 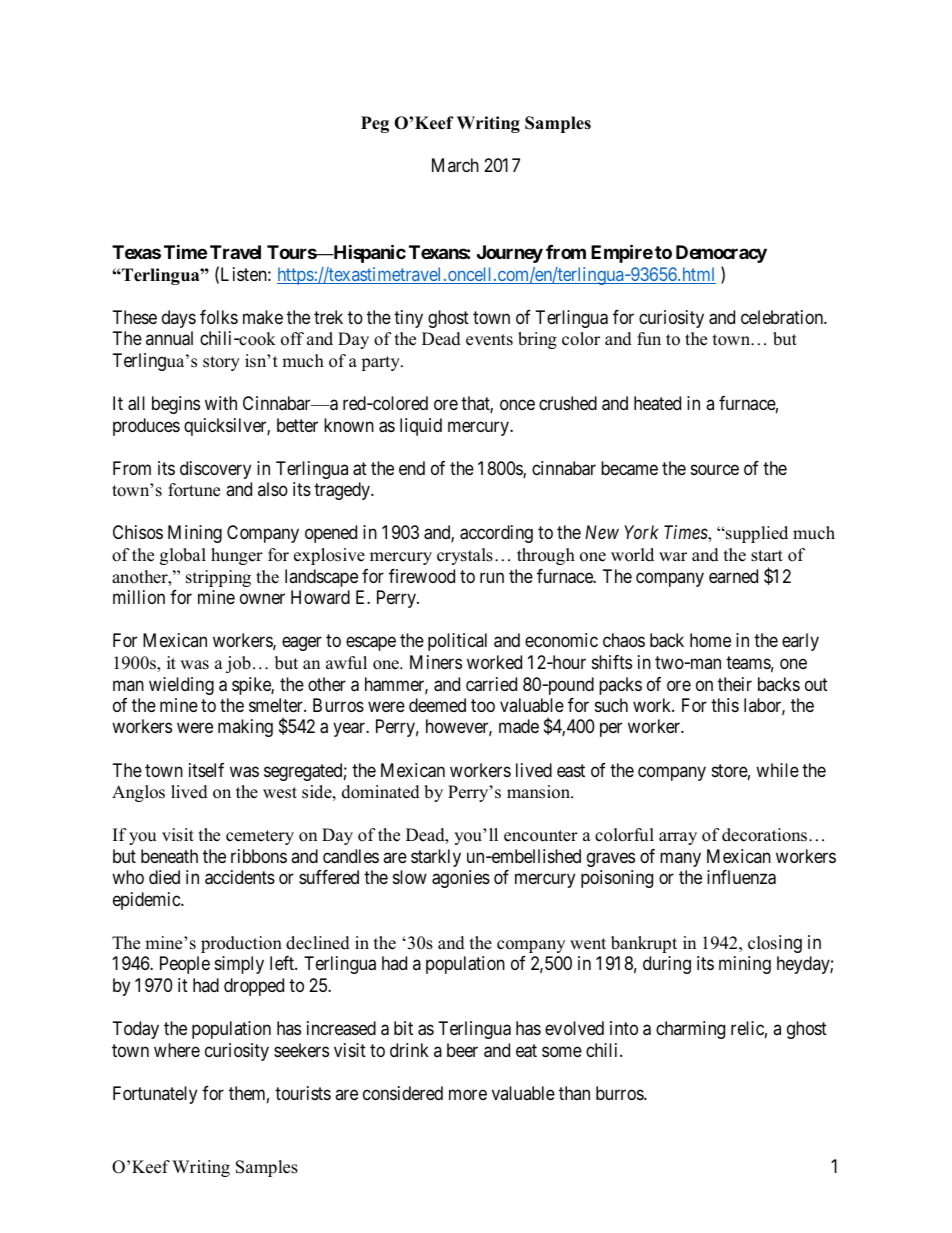 I want to click on March, so click(x=455, y=165).
